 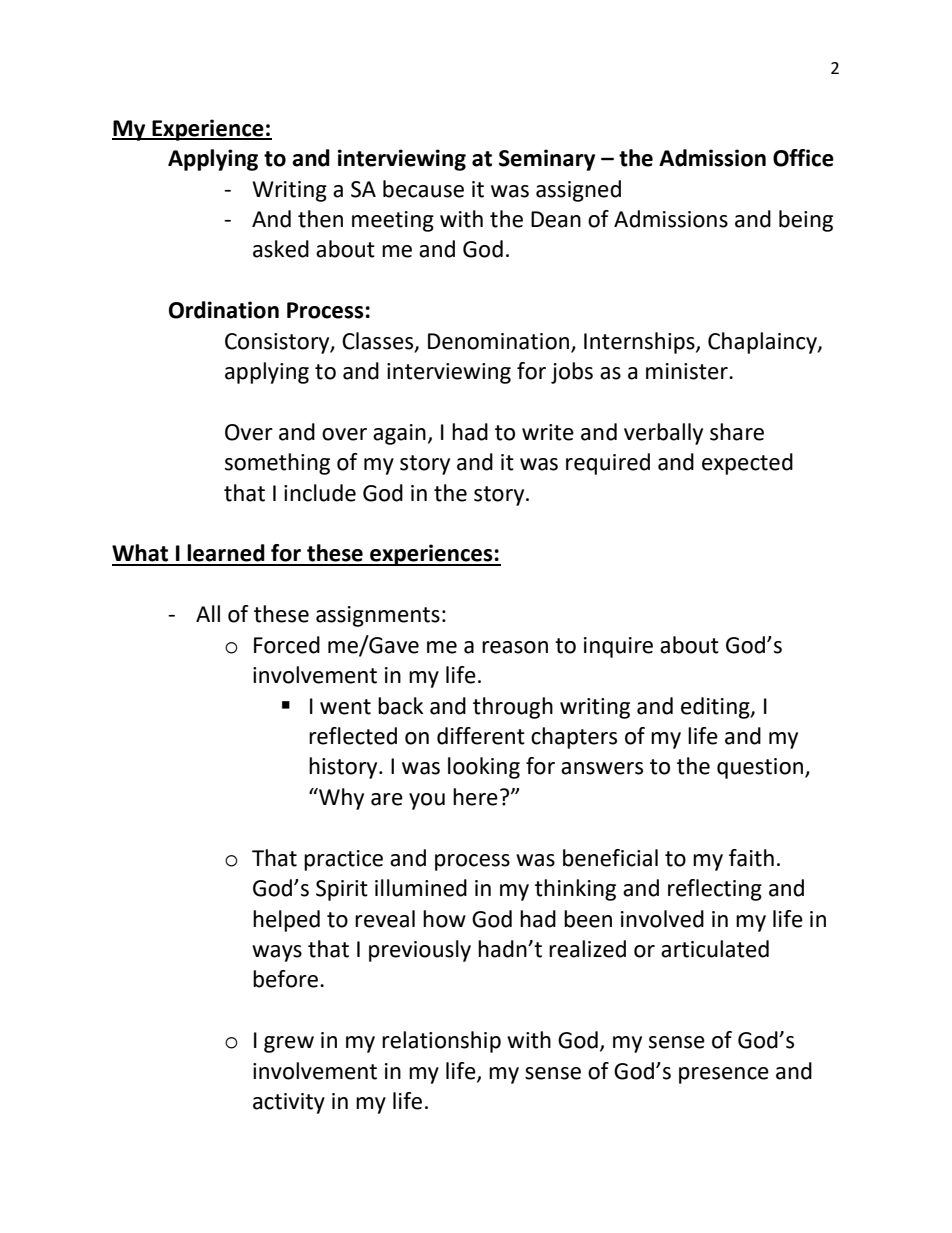 What do you see at coordinates (724, 1075) in the page?
I see `presence` at bounding box center [724, 1075].
